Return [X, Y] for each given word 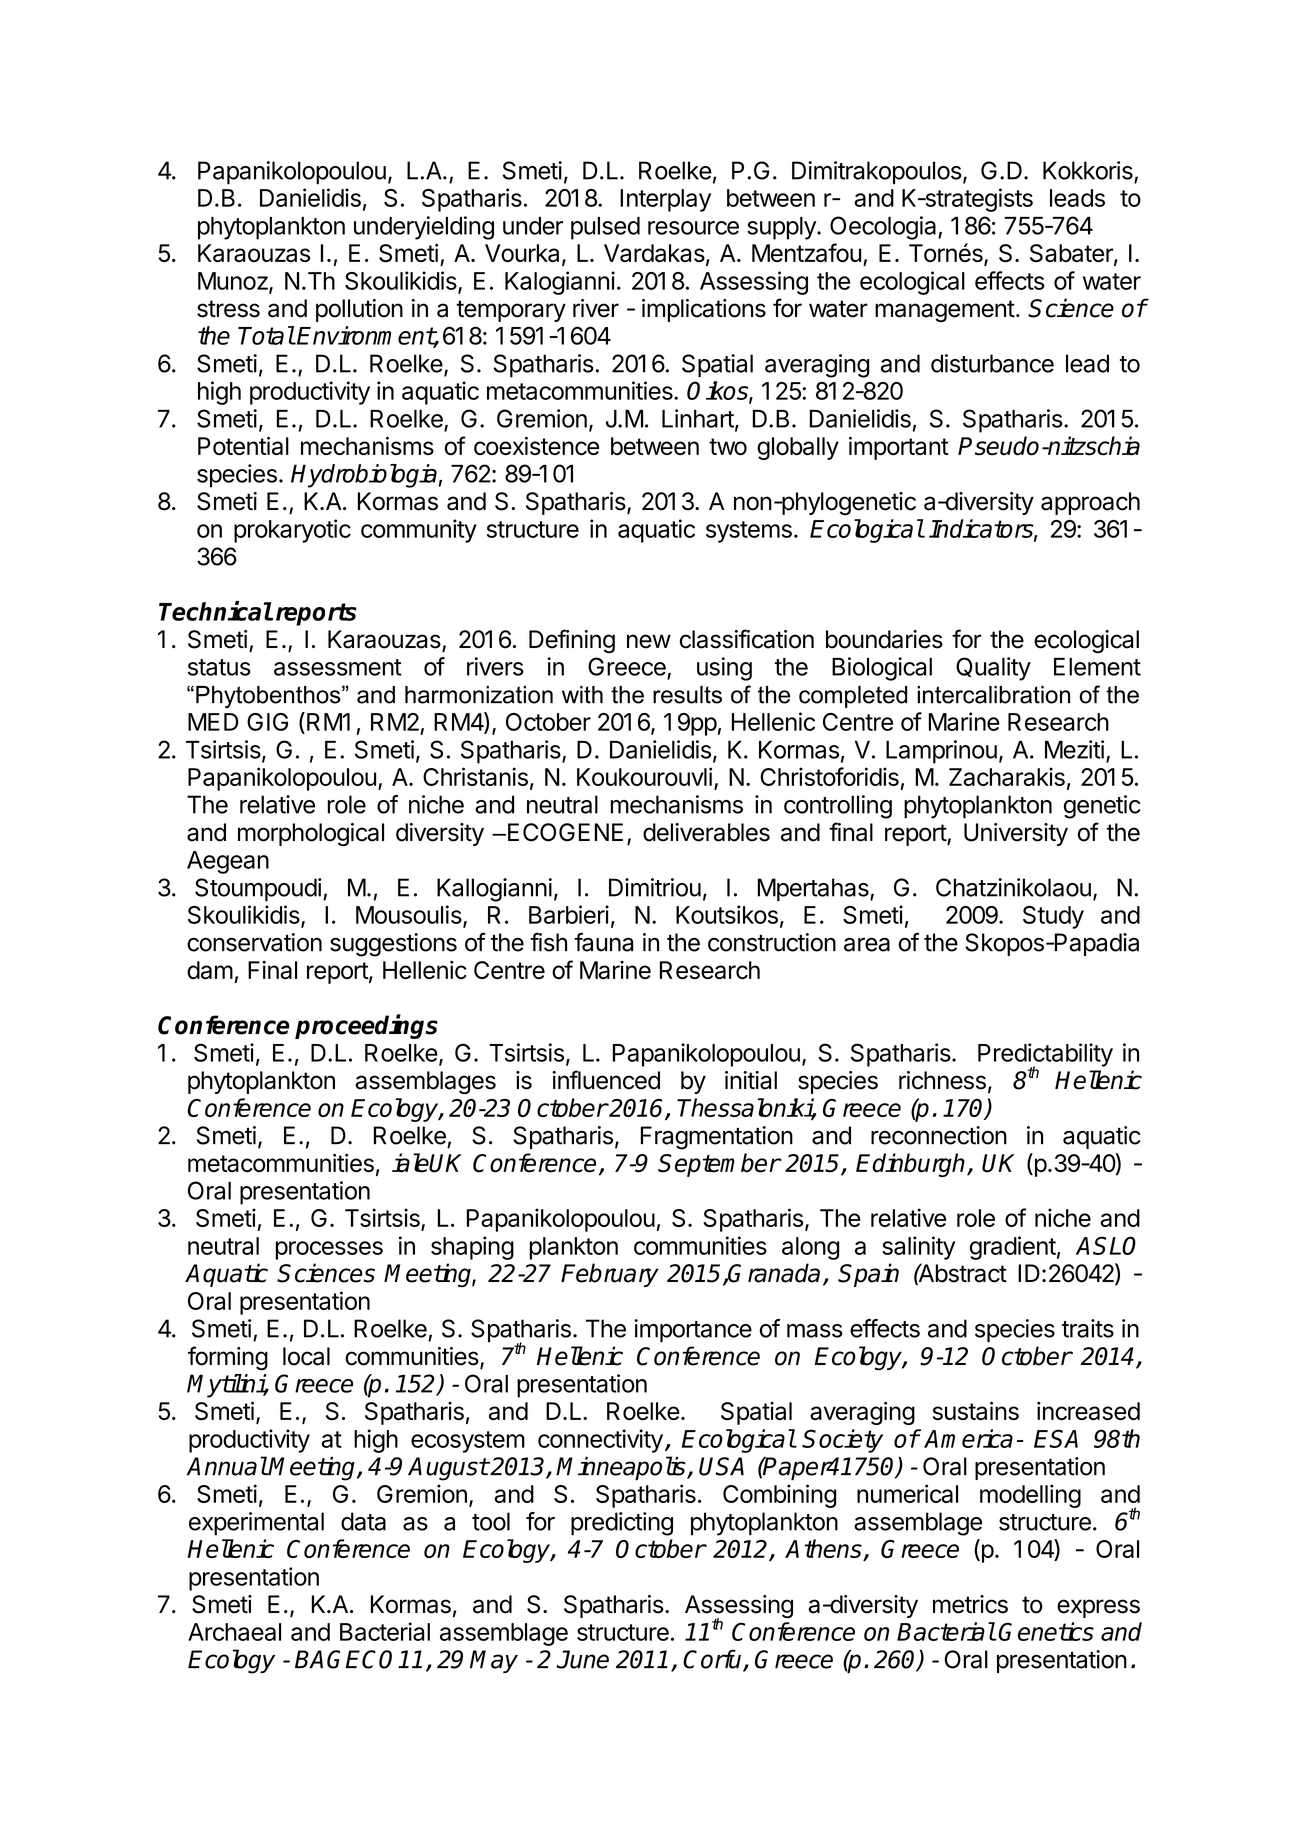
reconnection [939, 1135]
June [583, 1659]
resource [693, 228]
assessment [338, 667]
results [687, 695]
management [945, 311]
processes [329, 1250]
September [719, 1165]
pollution [359, 310]
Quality [993, 669]
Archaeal [234, 1632]
